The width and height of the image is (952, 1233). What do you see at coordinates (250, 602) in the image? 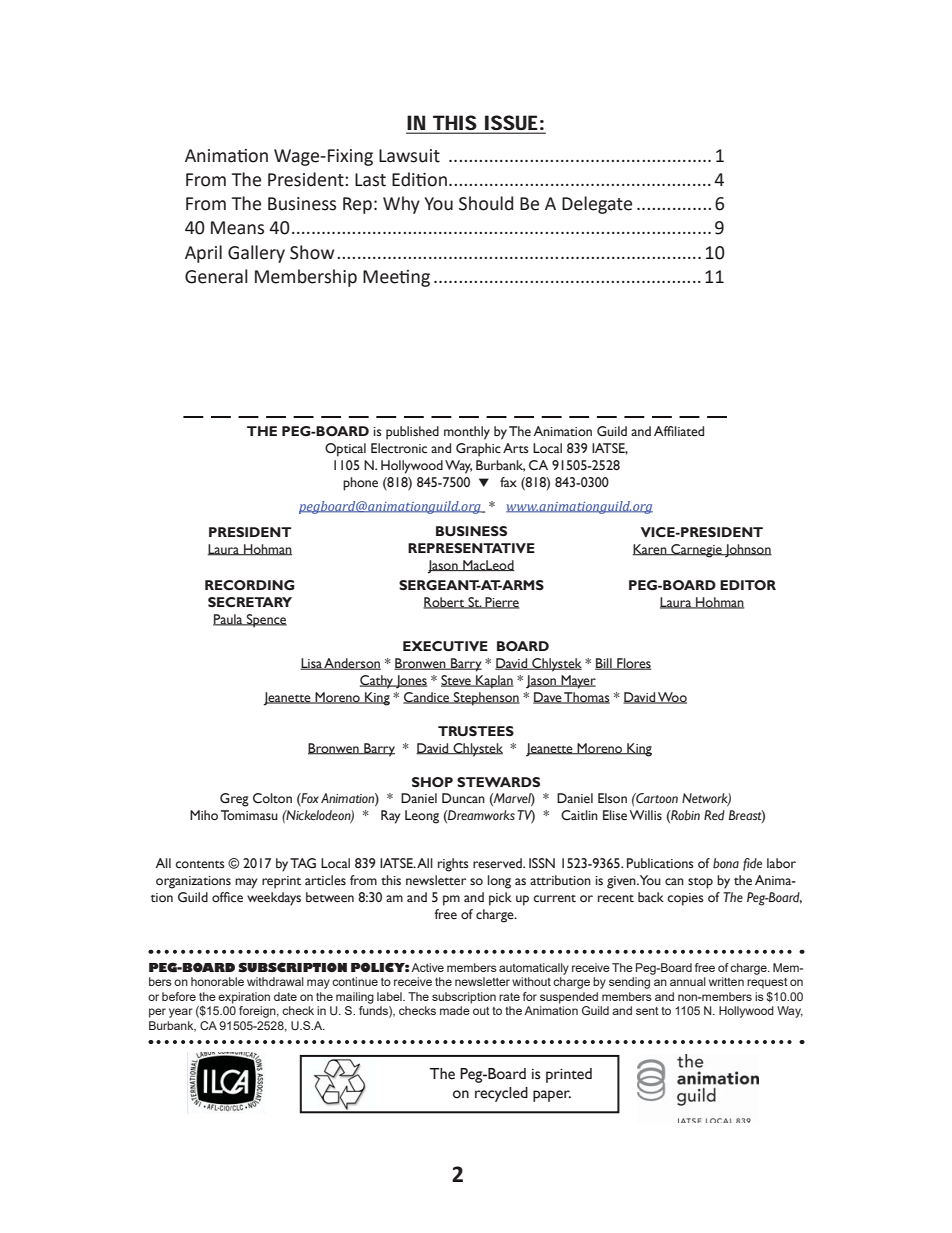
I see `SECRETARY` at bounding box center [250, 602].
